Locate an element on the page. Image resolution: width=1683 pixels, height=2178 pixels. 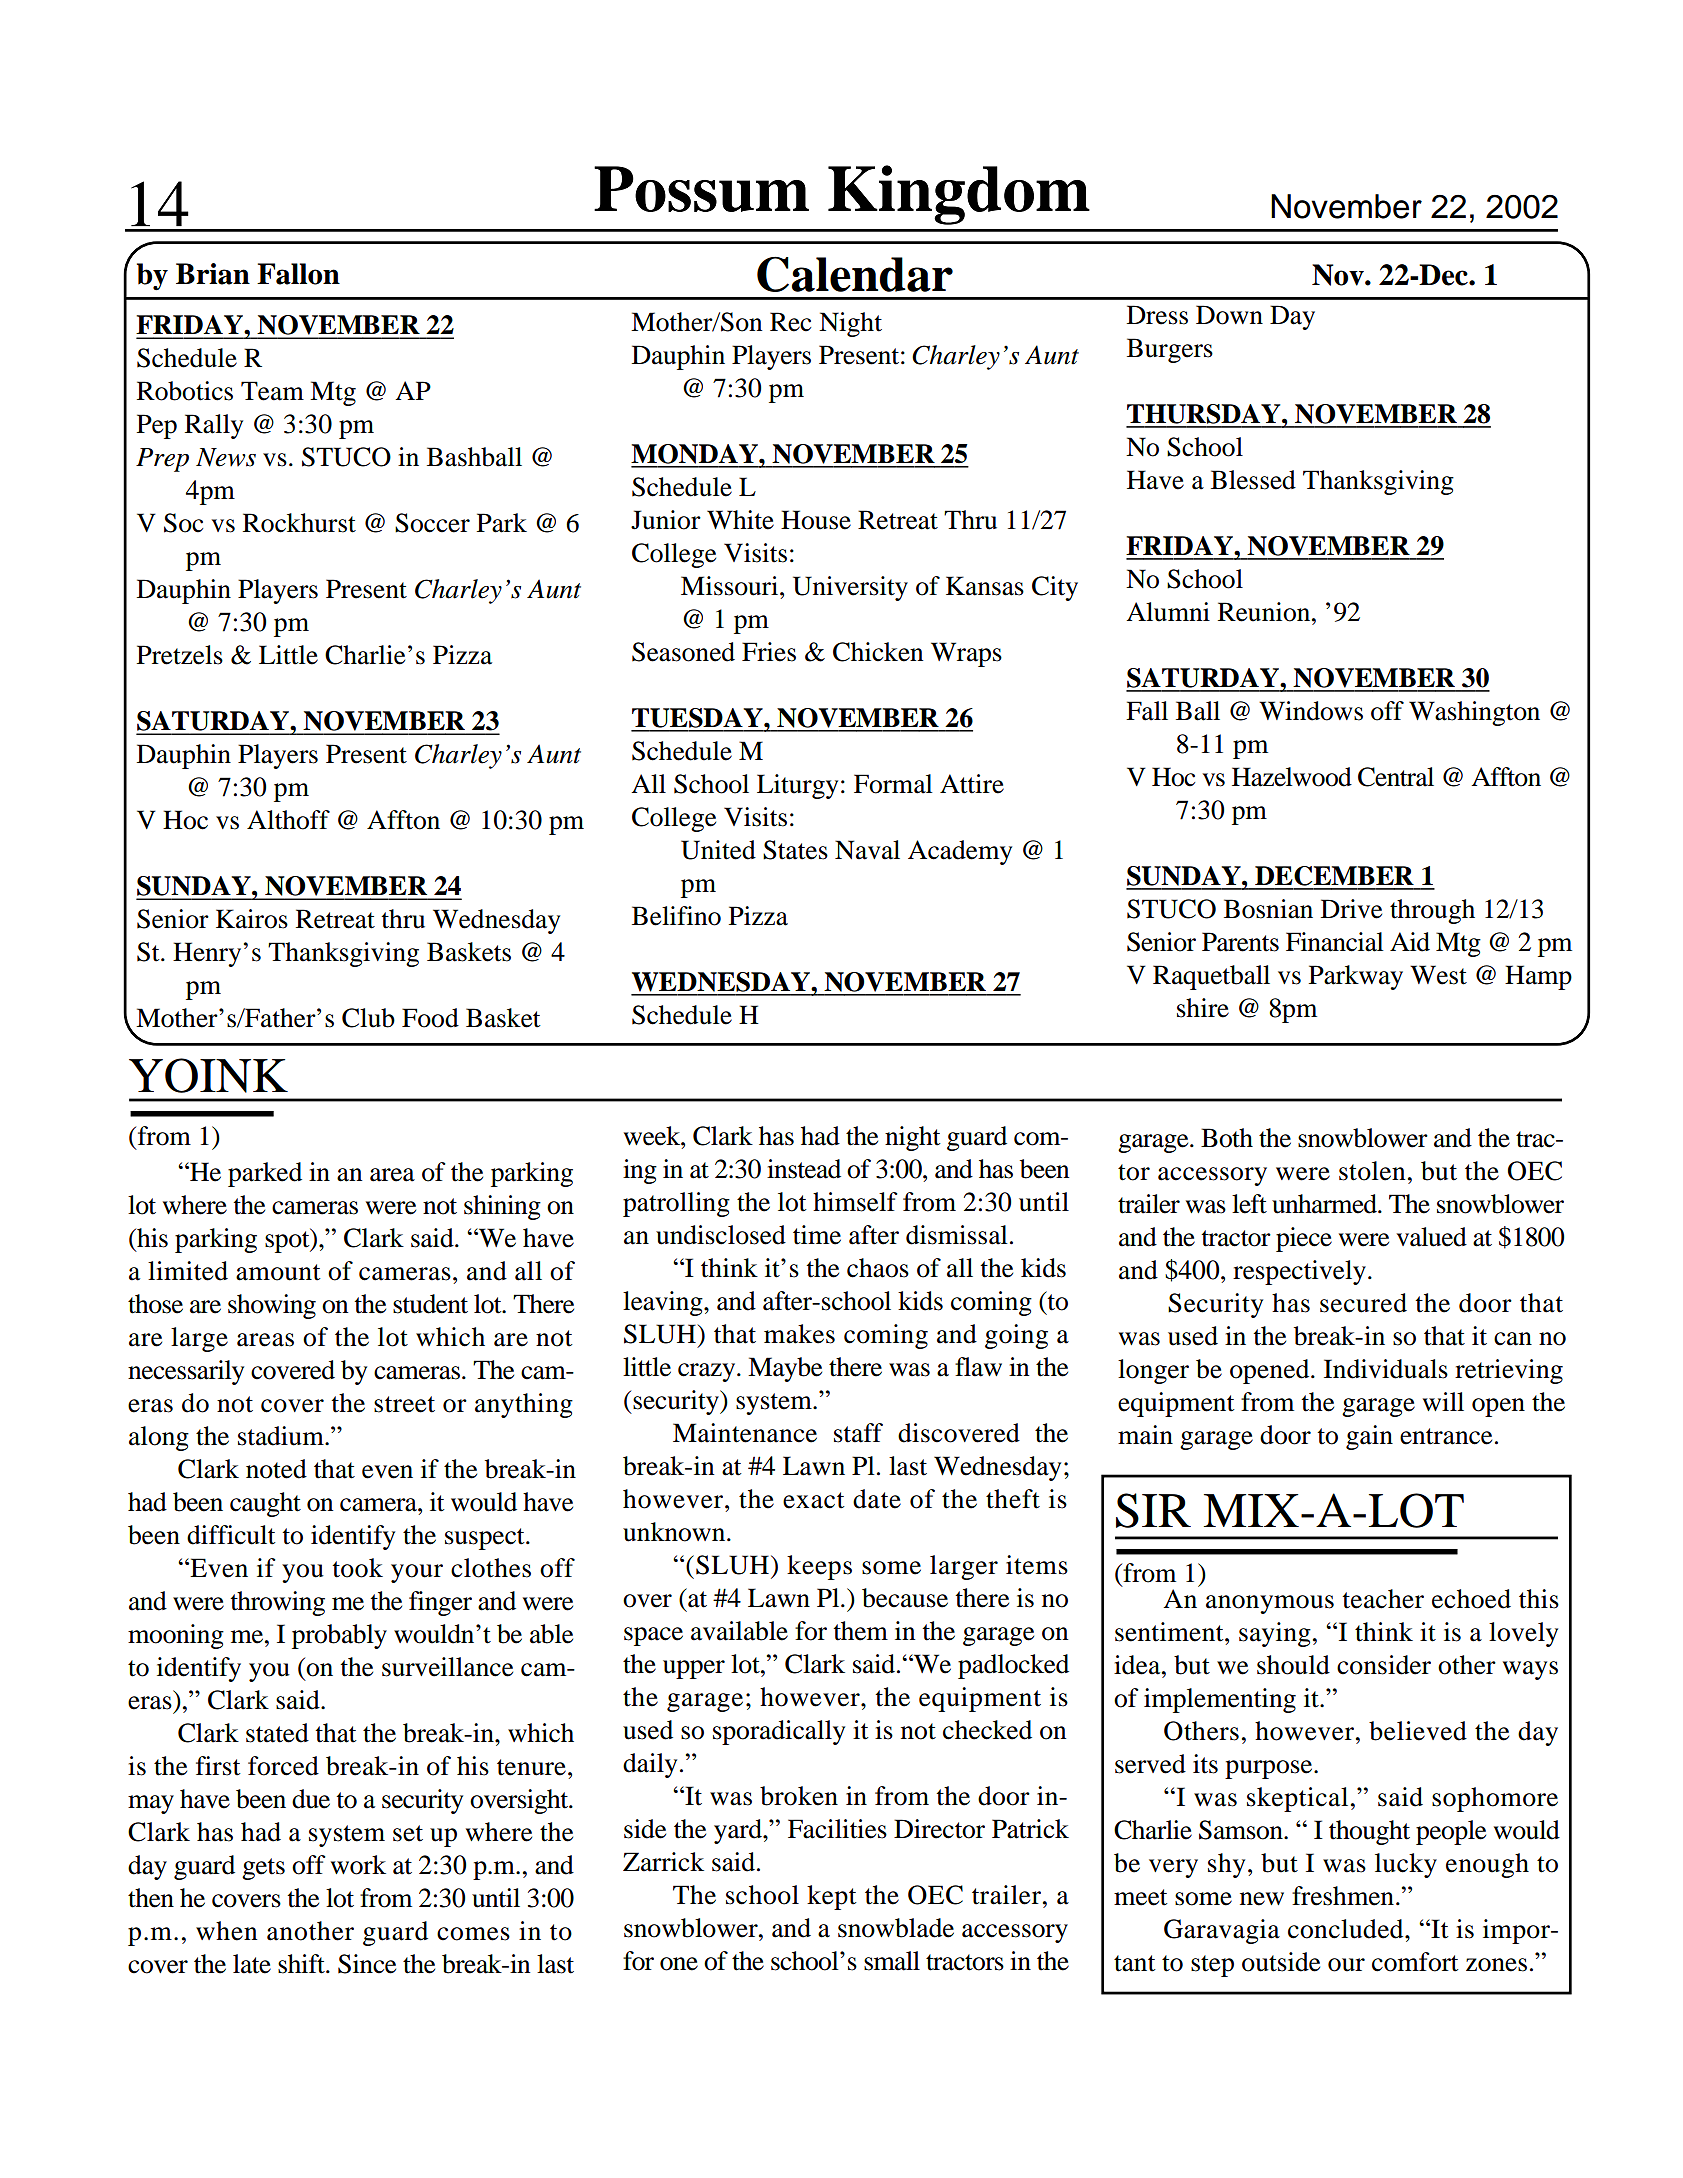
Possum is located at coordinates (701, 189).
